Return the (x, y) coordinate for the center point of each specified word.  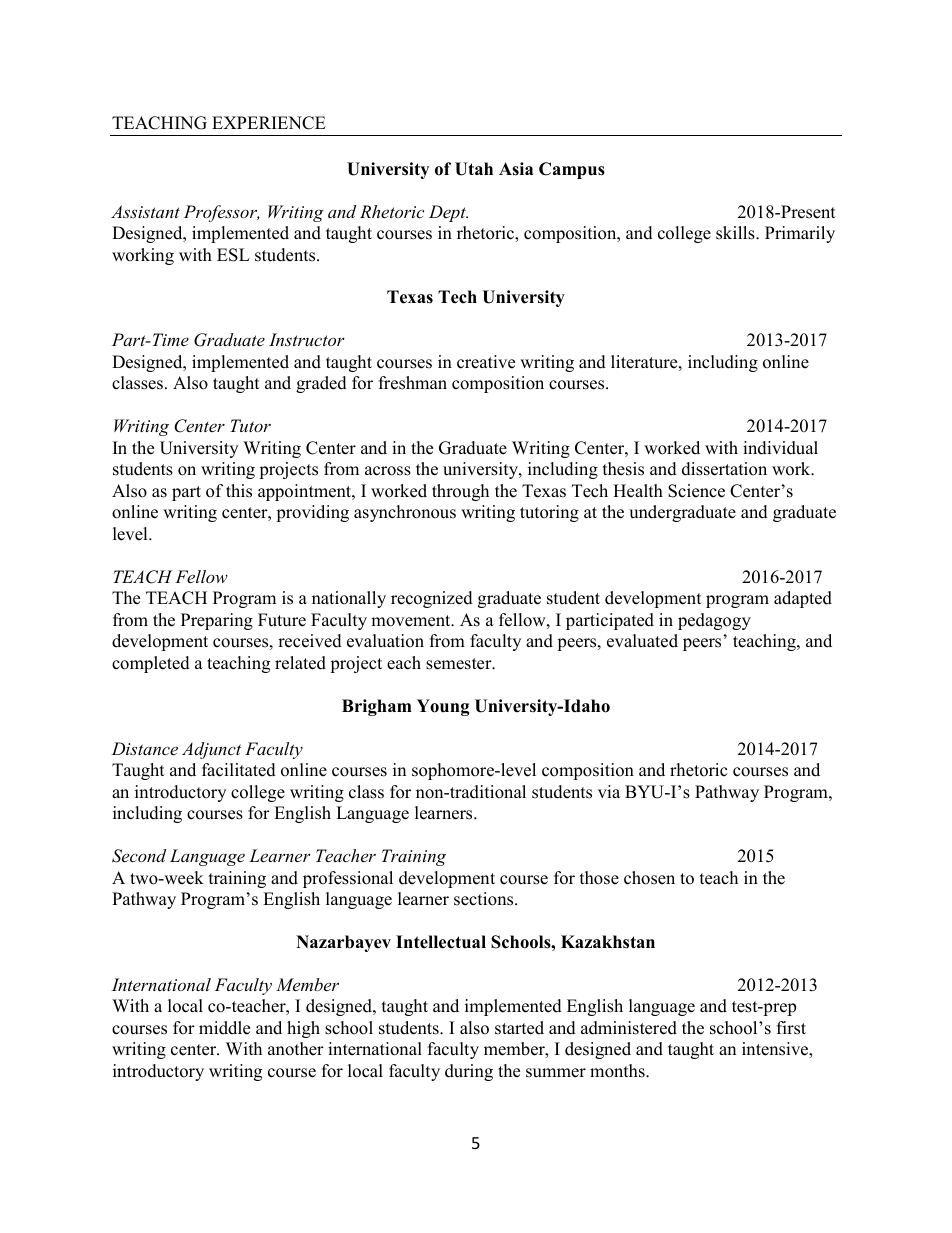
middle (224, 1028)
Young (443, 707)
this (239, 491)
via (609, 791)
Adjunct (211, 750)
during (469, 1072)
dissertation (724, 469)
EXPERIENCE (269, 123)
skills (736, 233)
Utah (474, 169)
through (460, 492)
